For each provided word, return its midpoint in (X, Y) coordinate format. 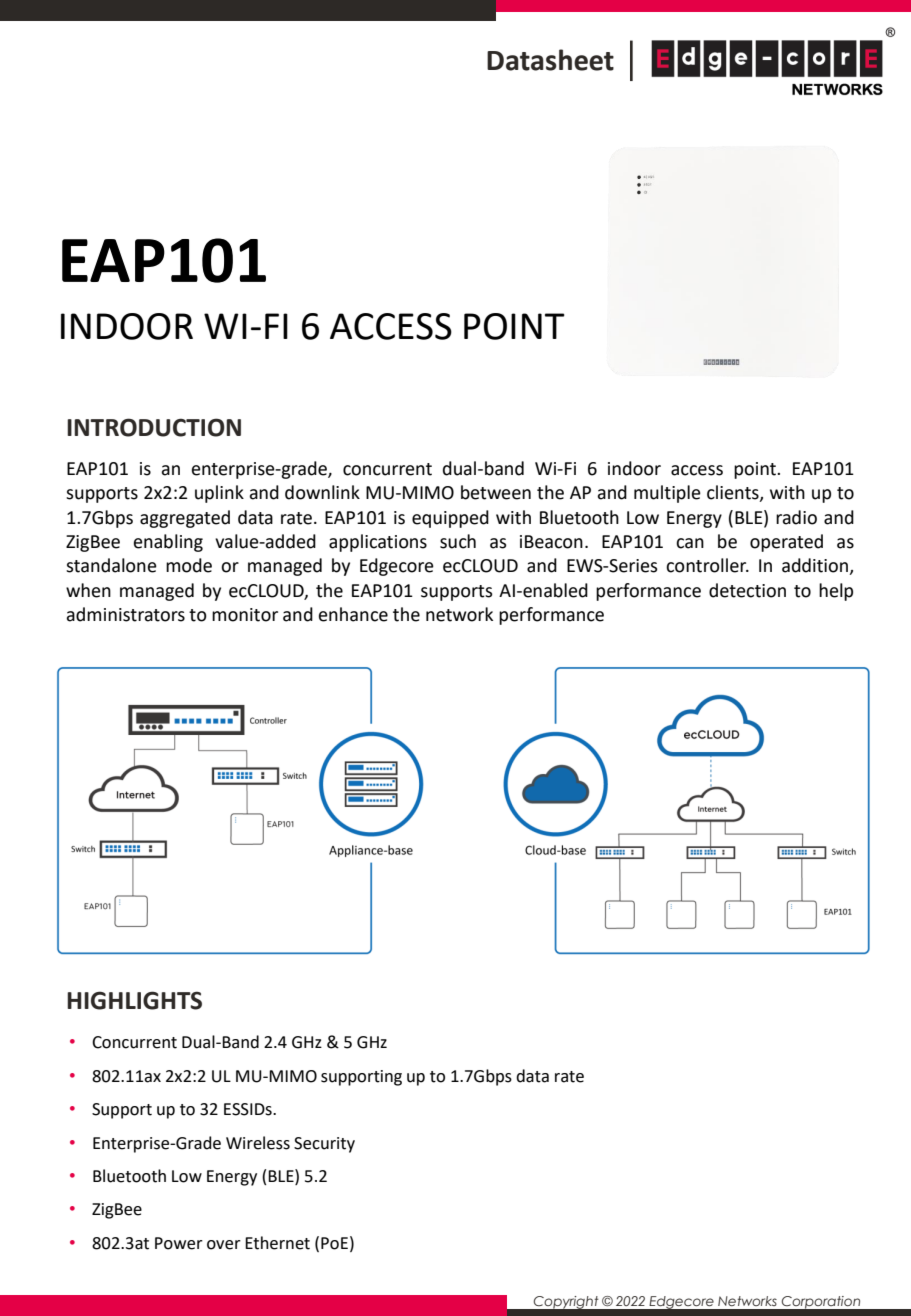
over (224, 1245)
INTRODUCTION (154, 427)
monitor (245, 615)
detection (747, 590)
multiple (667, 494)
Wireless (258, 1143)
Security (324, 1145)
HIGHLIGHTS (134, 1000)
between (496, 492)
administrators (125, 614)
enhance (353, 614)
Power (179, 1243)
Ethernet (277, 1243)
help (836, 592)
